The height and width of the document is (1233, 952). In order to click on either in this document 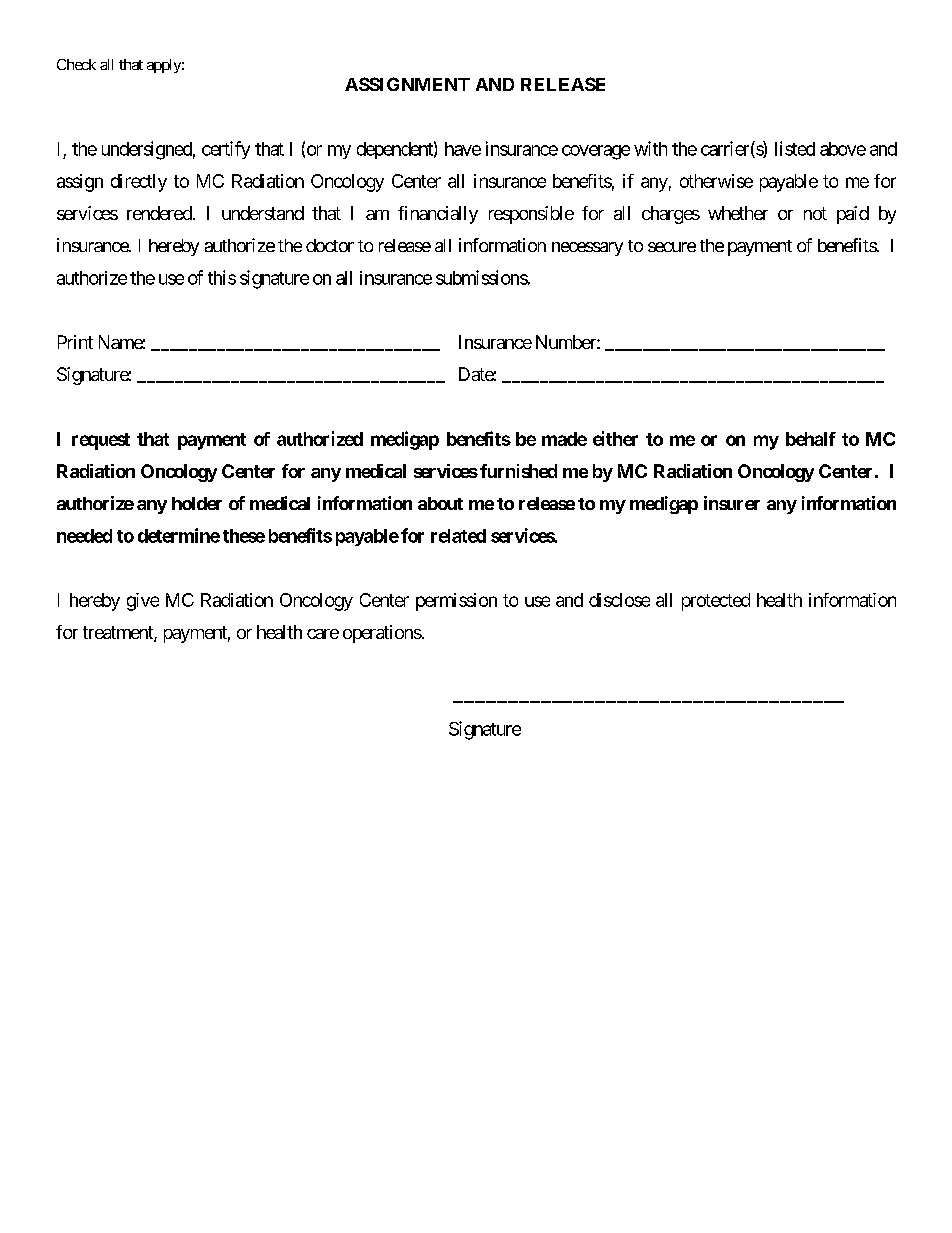, I will do `click(615, 438)`.
